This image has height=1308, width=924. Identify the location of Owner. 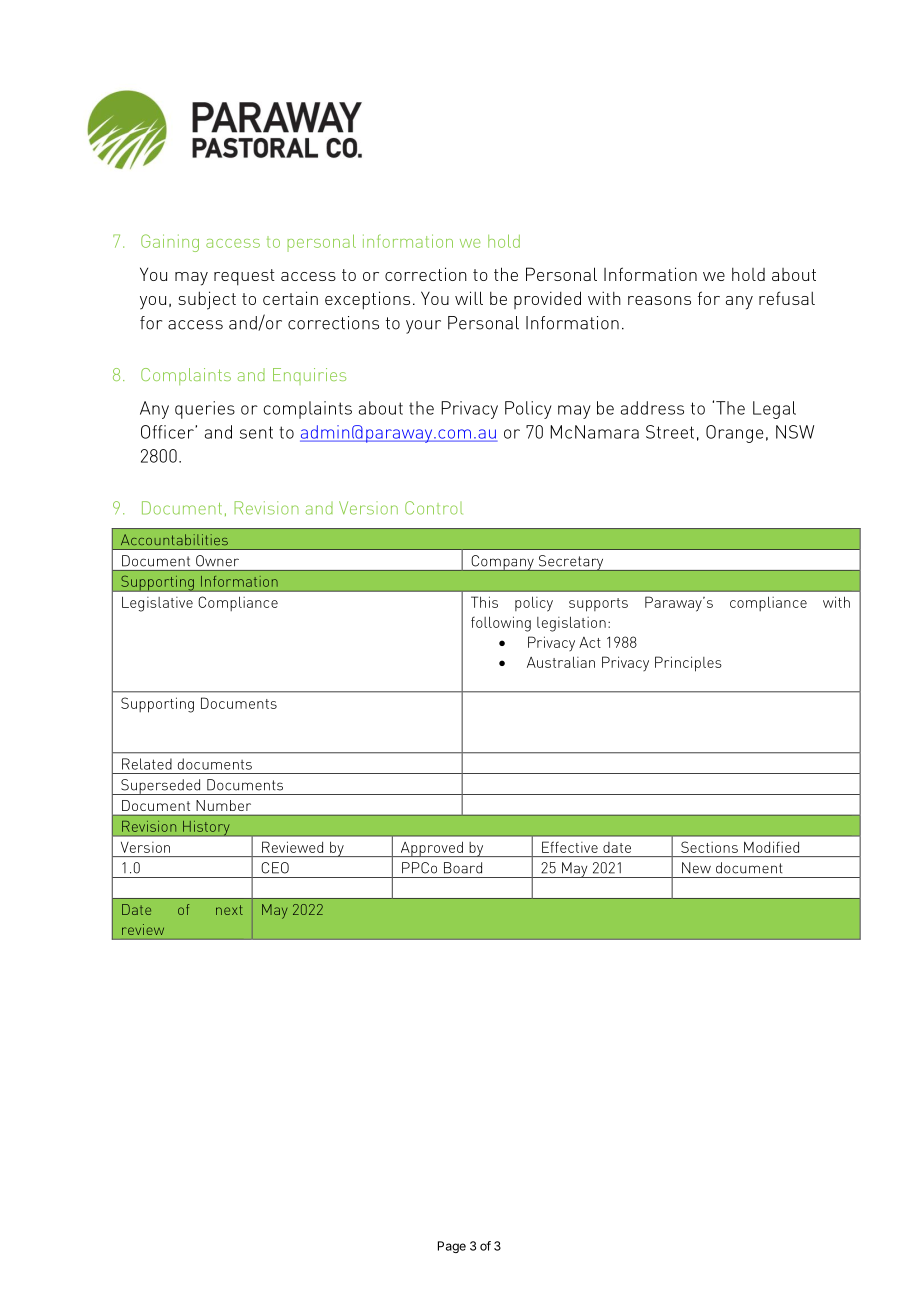
(217, 561).
